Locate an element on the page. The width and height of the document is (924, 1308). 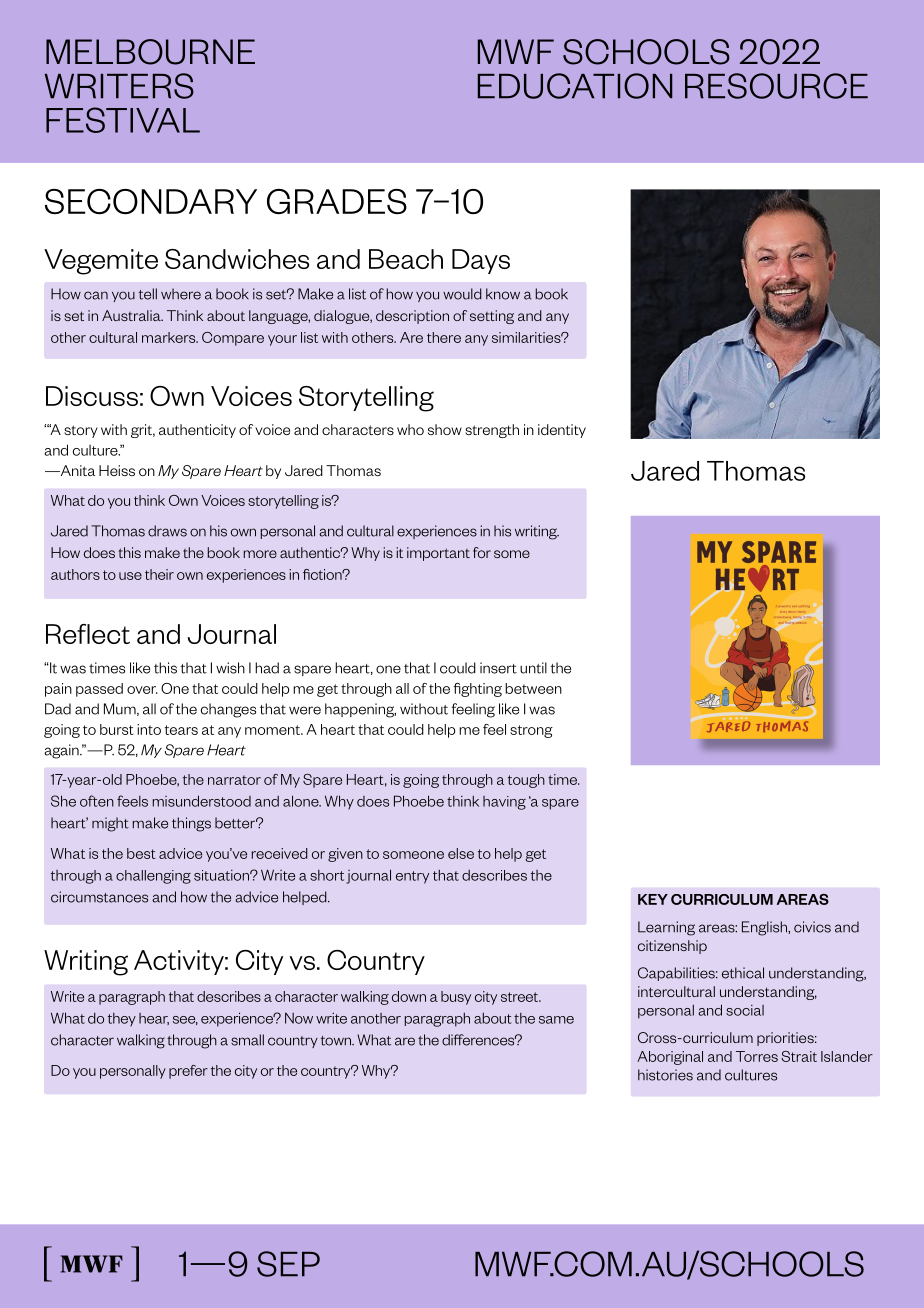
best is located at coordinates (141, 853).
